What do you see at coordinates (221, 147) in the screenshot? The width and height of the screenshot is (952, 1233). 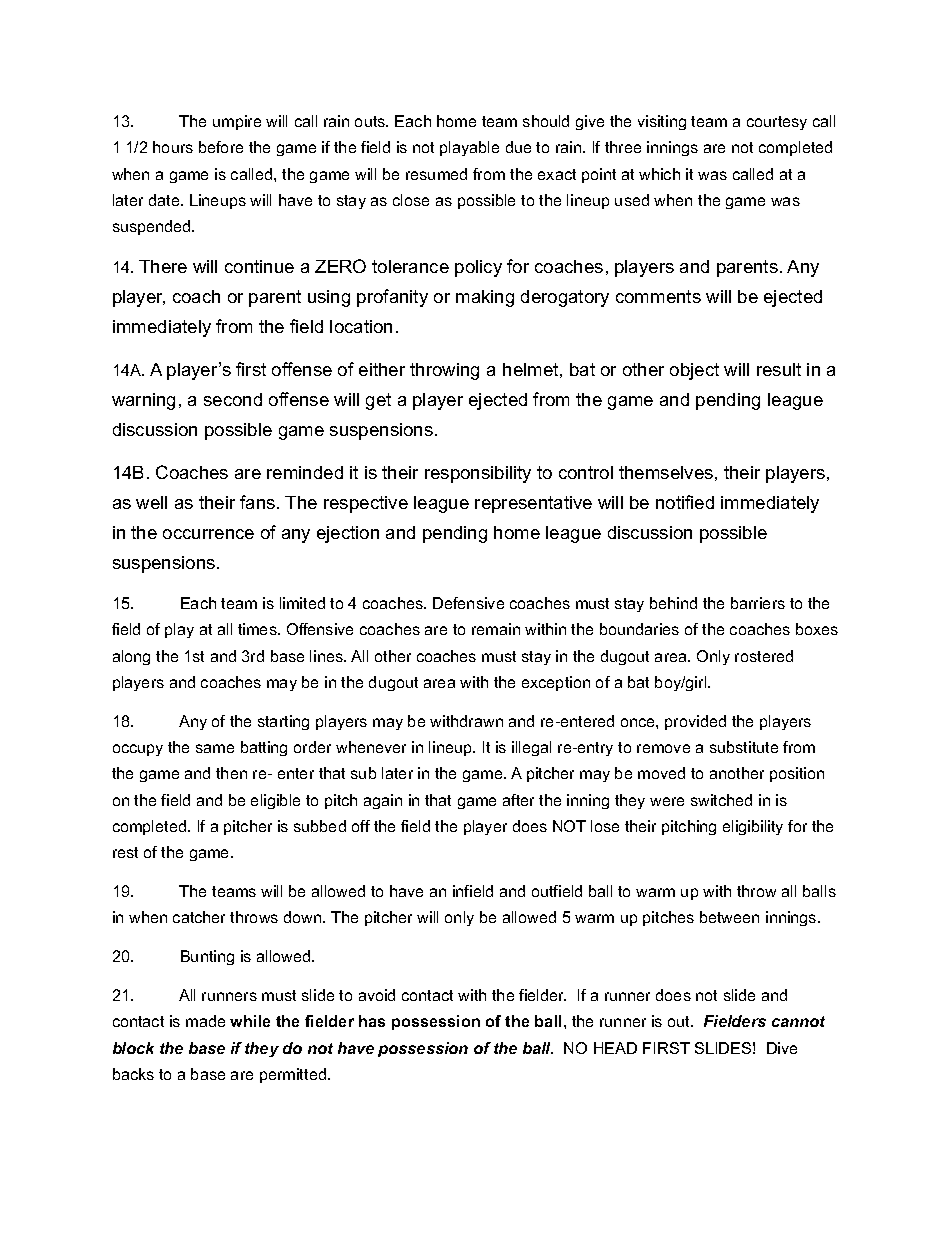 I see `before` at bounding box center [221, 147].
